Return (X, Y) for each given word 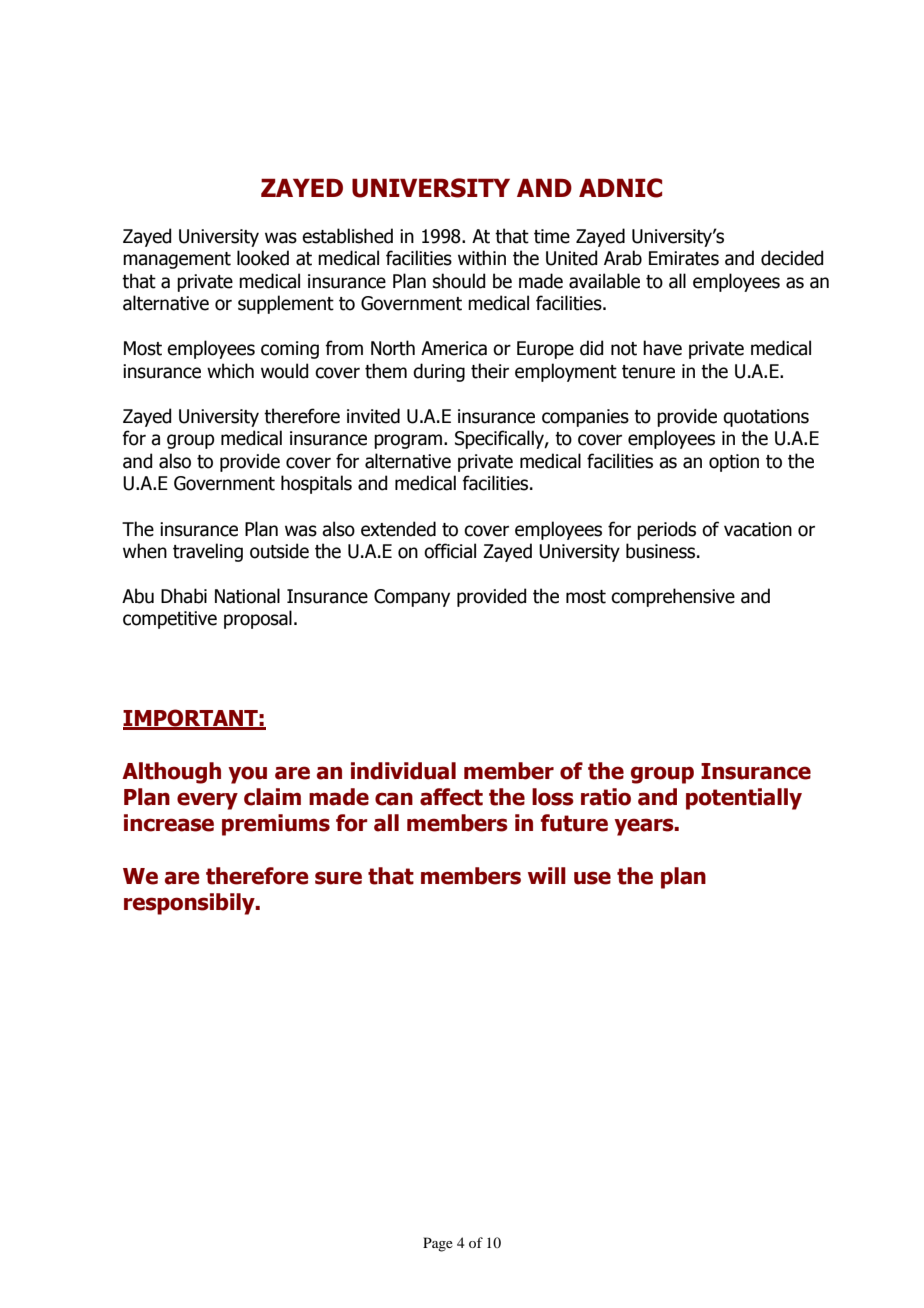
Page (438, 1244)
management (177, 260)
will (547, 875)
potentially (744, 799)
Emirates (684, 258)
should (459, 281)
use (592, 878)
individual (403, 771)
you (247, 775)
